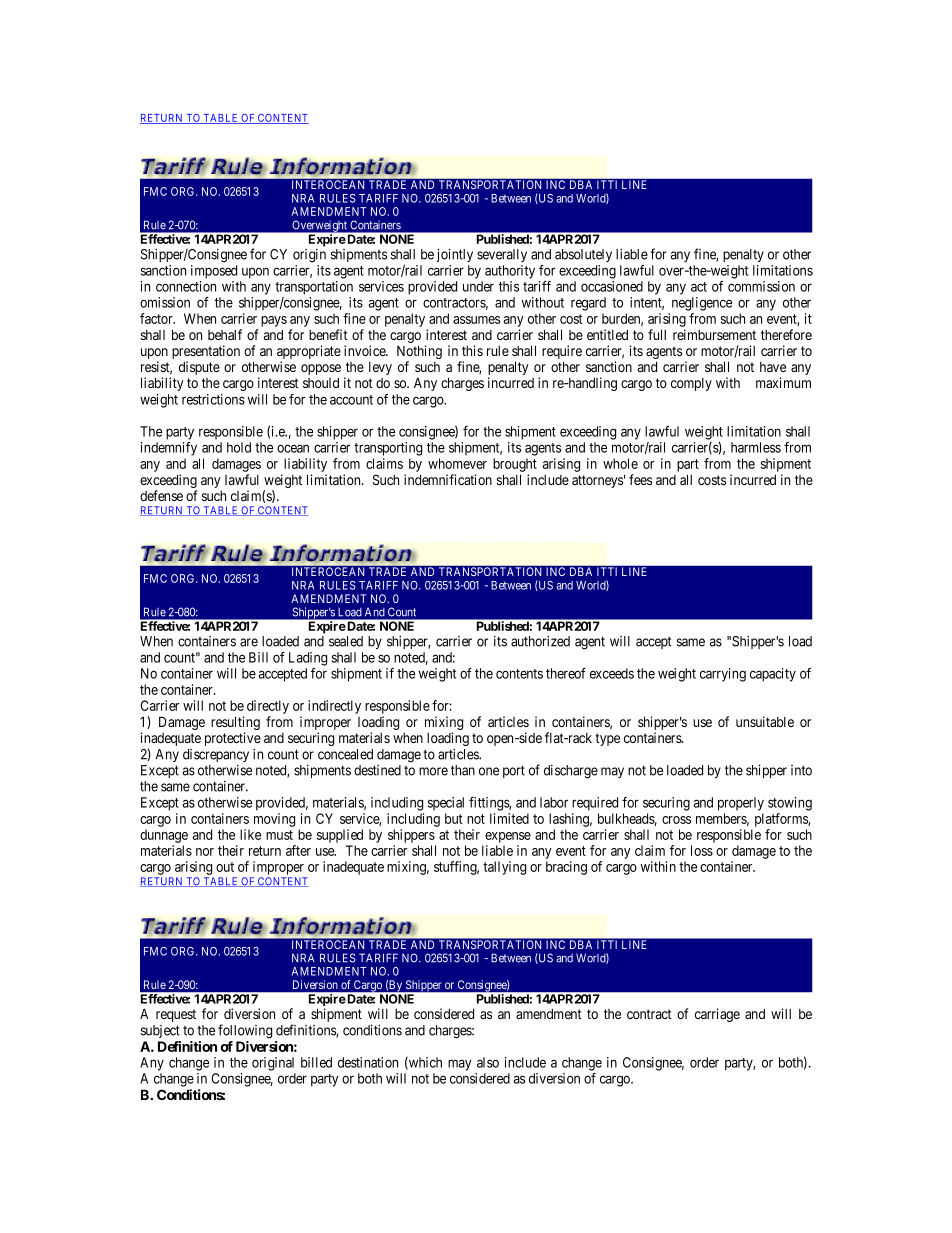 This screenshot has height=1233, width=952. Describe the element at coordinates (761, 286) in the screenshot. I see `commission` at that location.
